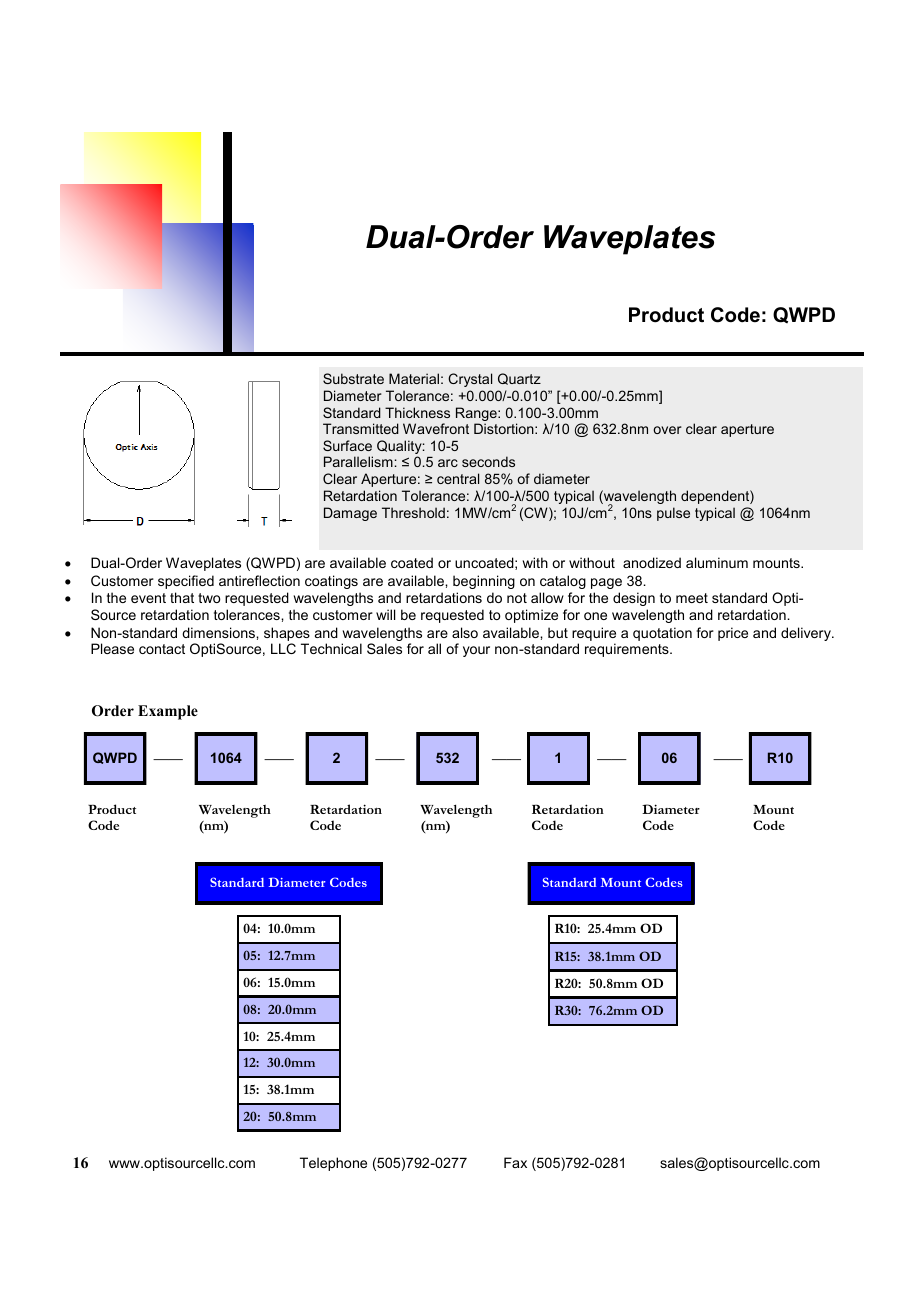 The height and width of the document is (1308, 924). What do you see at coordinates (417, 412) in the document?
I see `Thickness` at bounding box center [417, 412].
